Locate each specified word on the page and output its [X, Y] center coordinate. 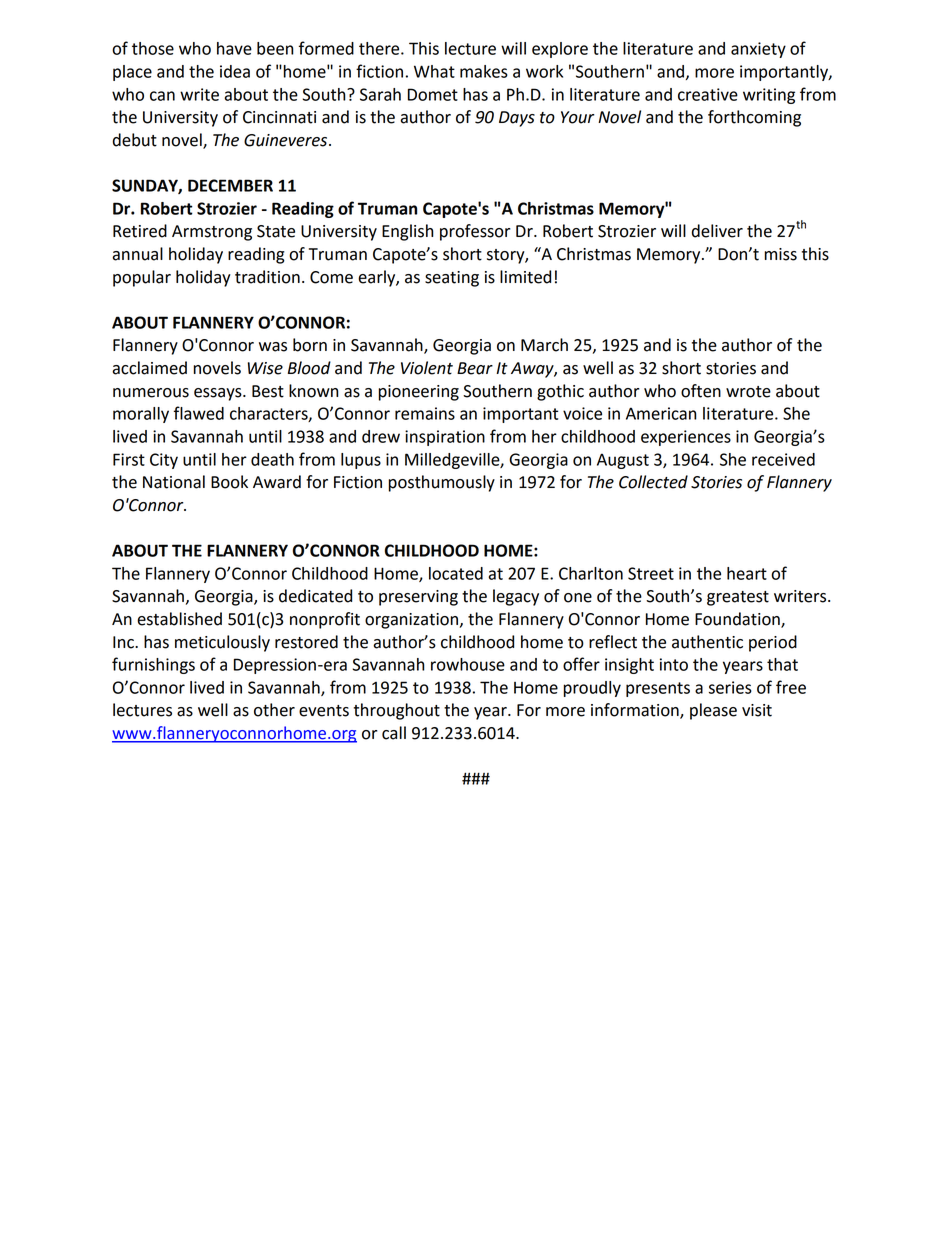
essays [219, 394]
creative [708, 94]
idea [235, 71]
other [274, 710]
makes [484, 71]
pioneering [418, 393]
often [701, 391]
